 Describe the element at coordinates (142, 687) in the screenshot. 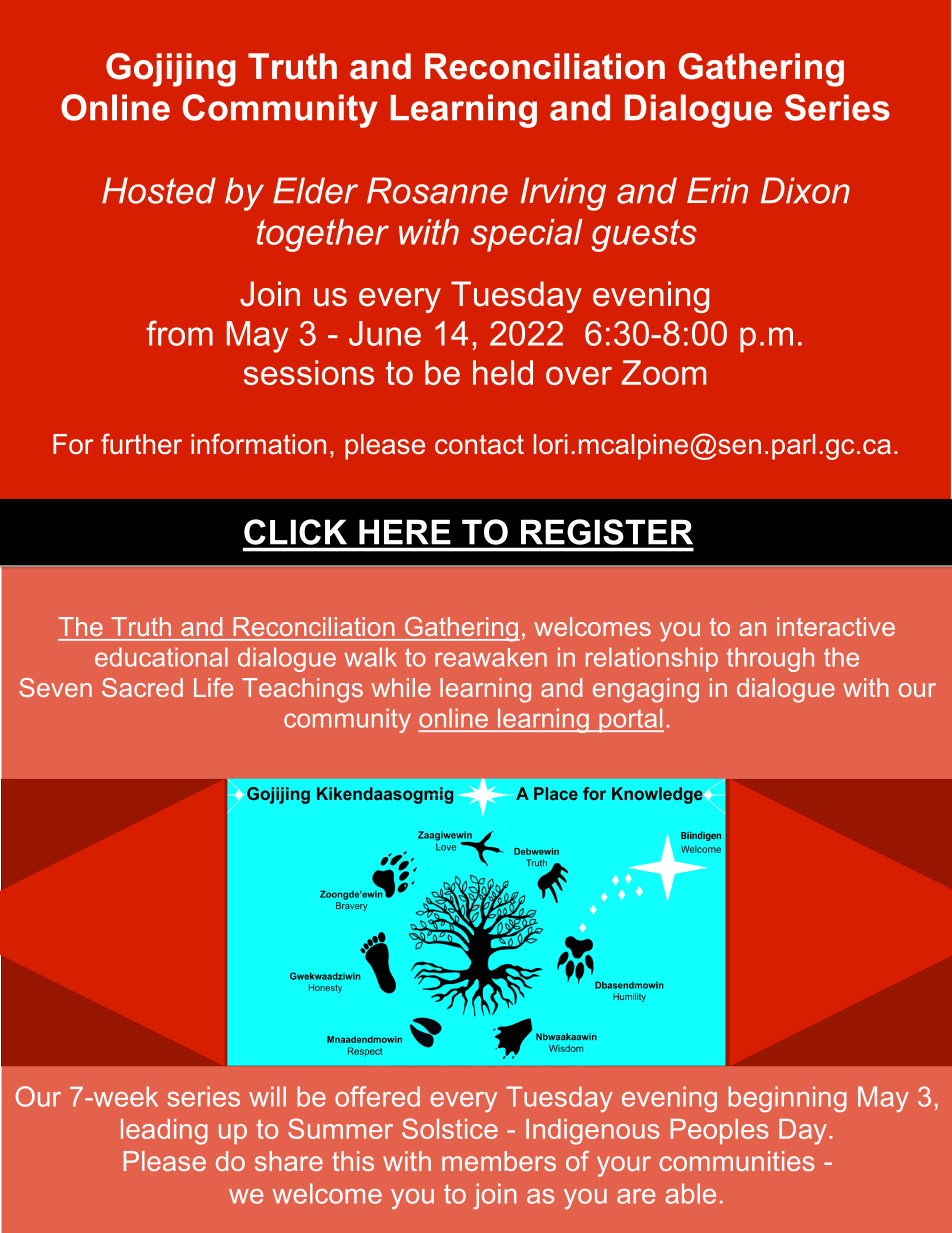

I see `Sacred` at that location.
